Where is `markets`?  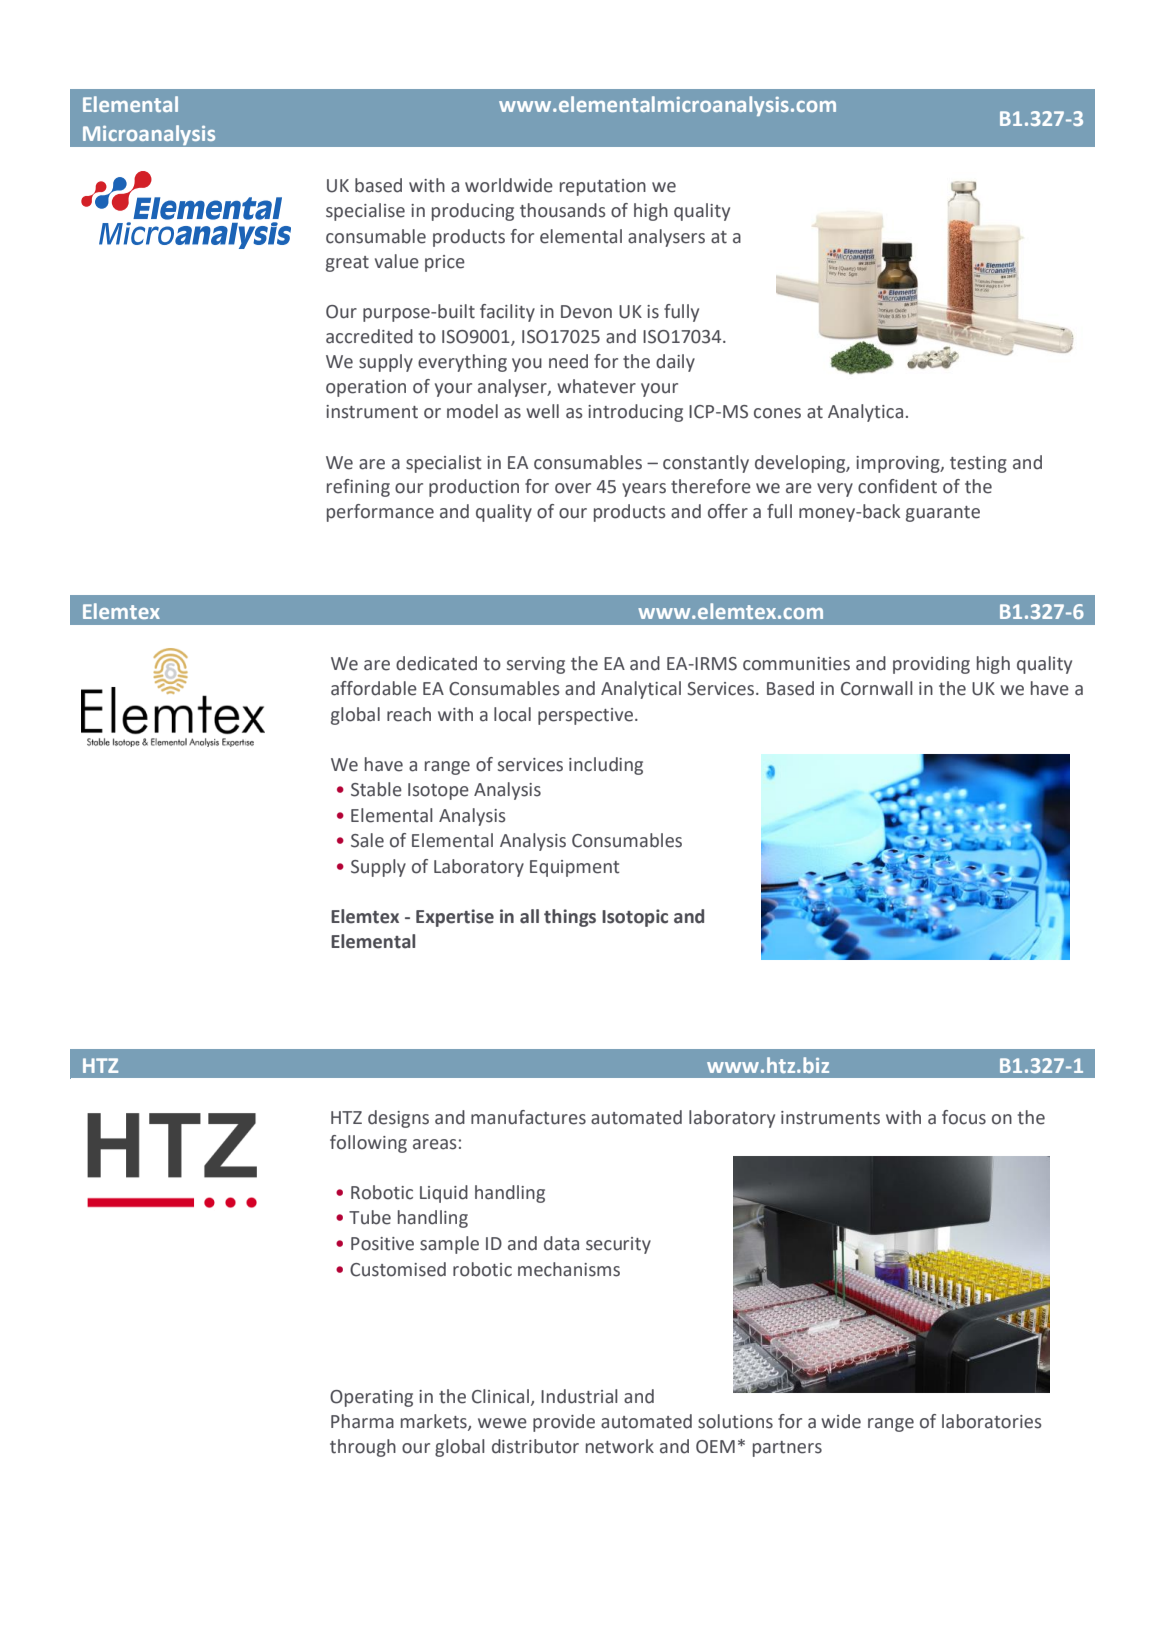 markets is located at coordinates (435, 1422).
